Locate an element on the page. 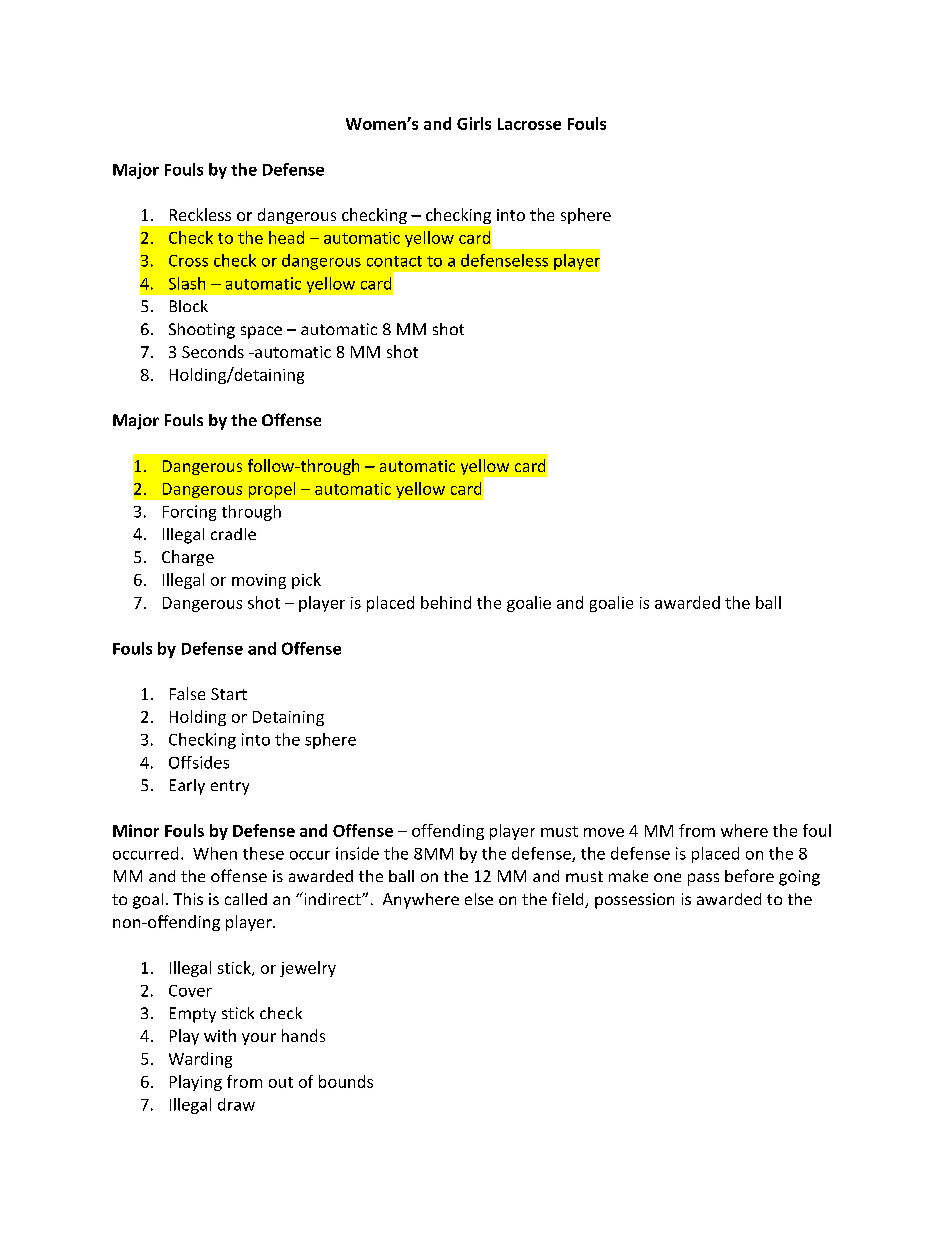 The image size is (952, 1233). Girls is located at coordinates (474, 123).
